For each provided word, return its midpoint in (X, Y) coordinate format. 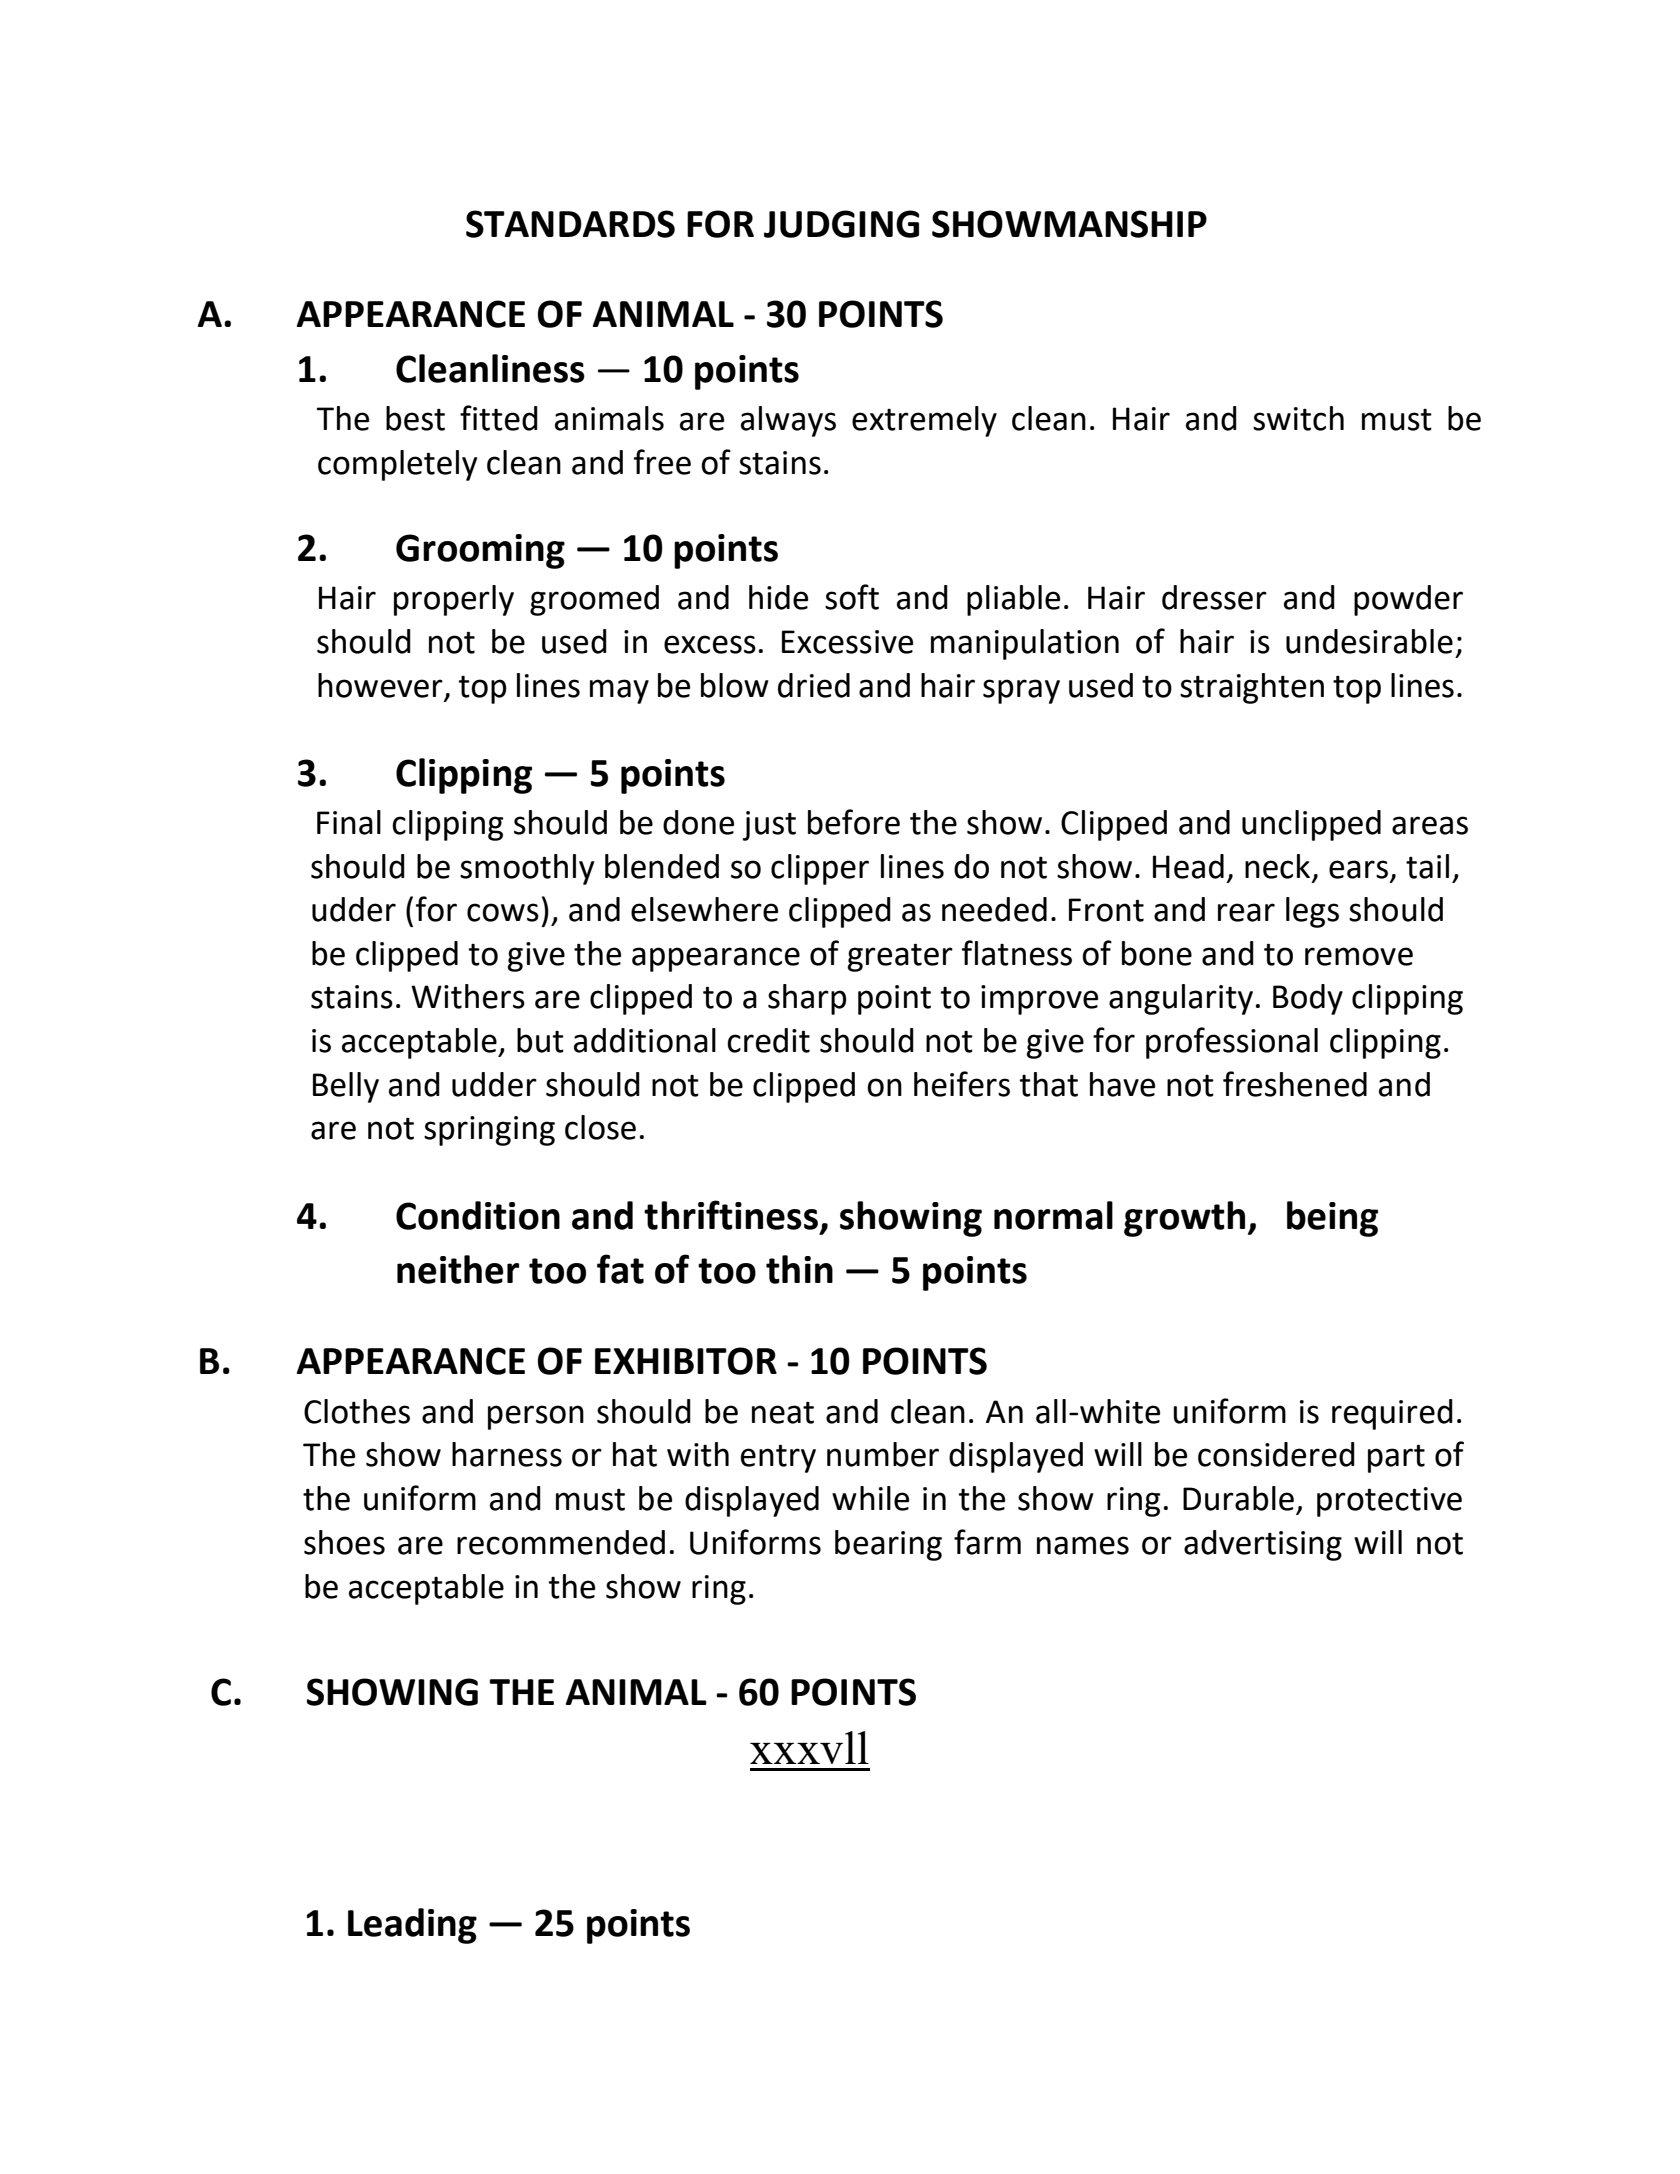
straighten (1252, 688)
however (381, 686)
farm (987, 1542)
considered (1276, 1454)
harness (507, 1454)
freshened (1295, 1084)
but (540, 1040)
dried (814, 685)
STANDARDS (570, 224)
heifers (962, 1084)
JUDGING (841, 224)
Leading (412, 1926)
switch (1298, 418)
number (883, 1454)
